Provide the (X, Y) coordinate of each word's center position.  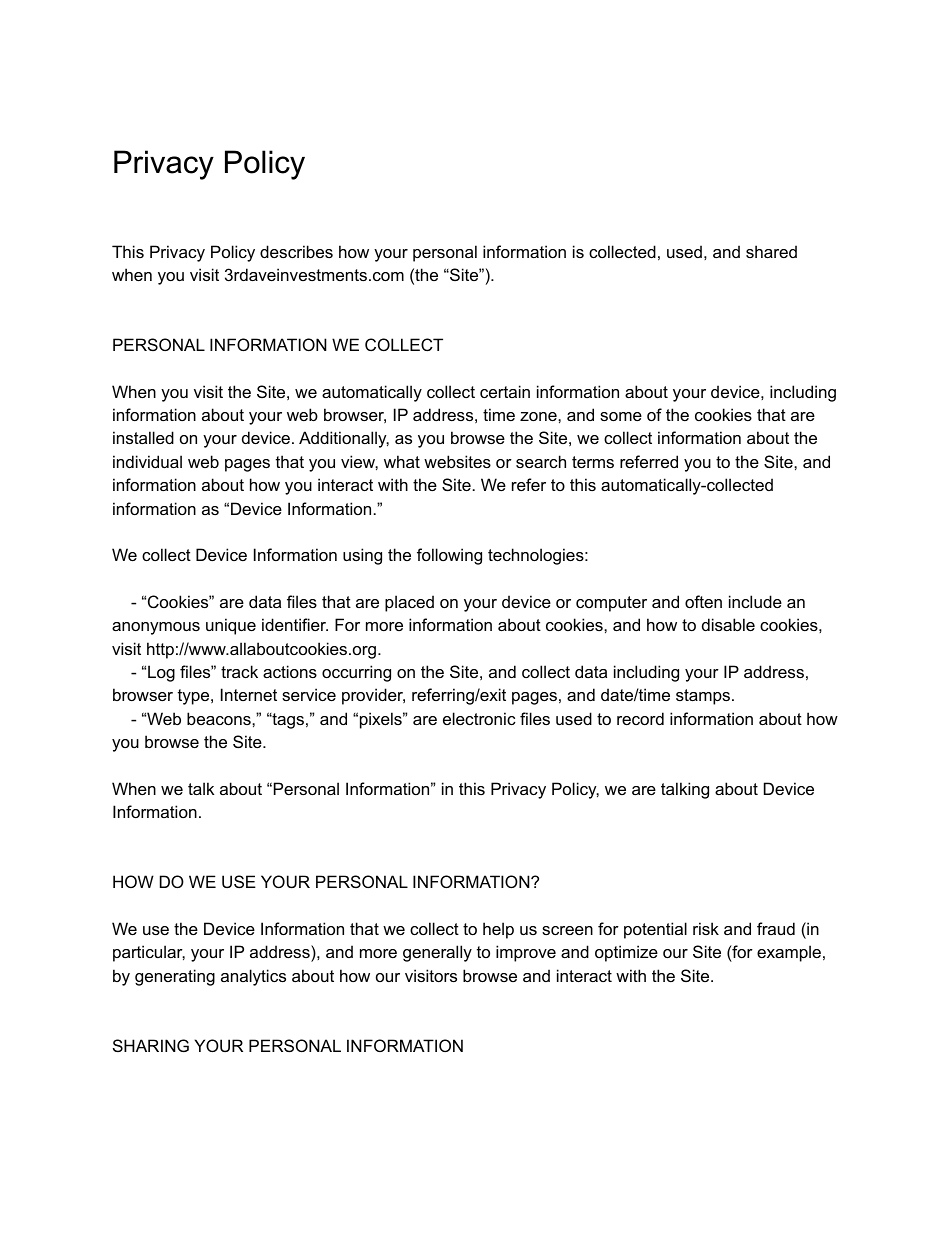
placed (409, 603)
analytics (253, 977)
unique (231, 626)
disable (728, 624)
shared (771, 251)
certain (505, 391)
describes (296, 251)
